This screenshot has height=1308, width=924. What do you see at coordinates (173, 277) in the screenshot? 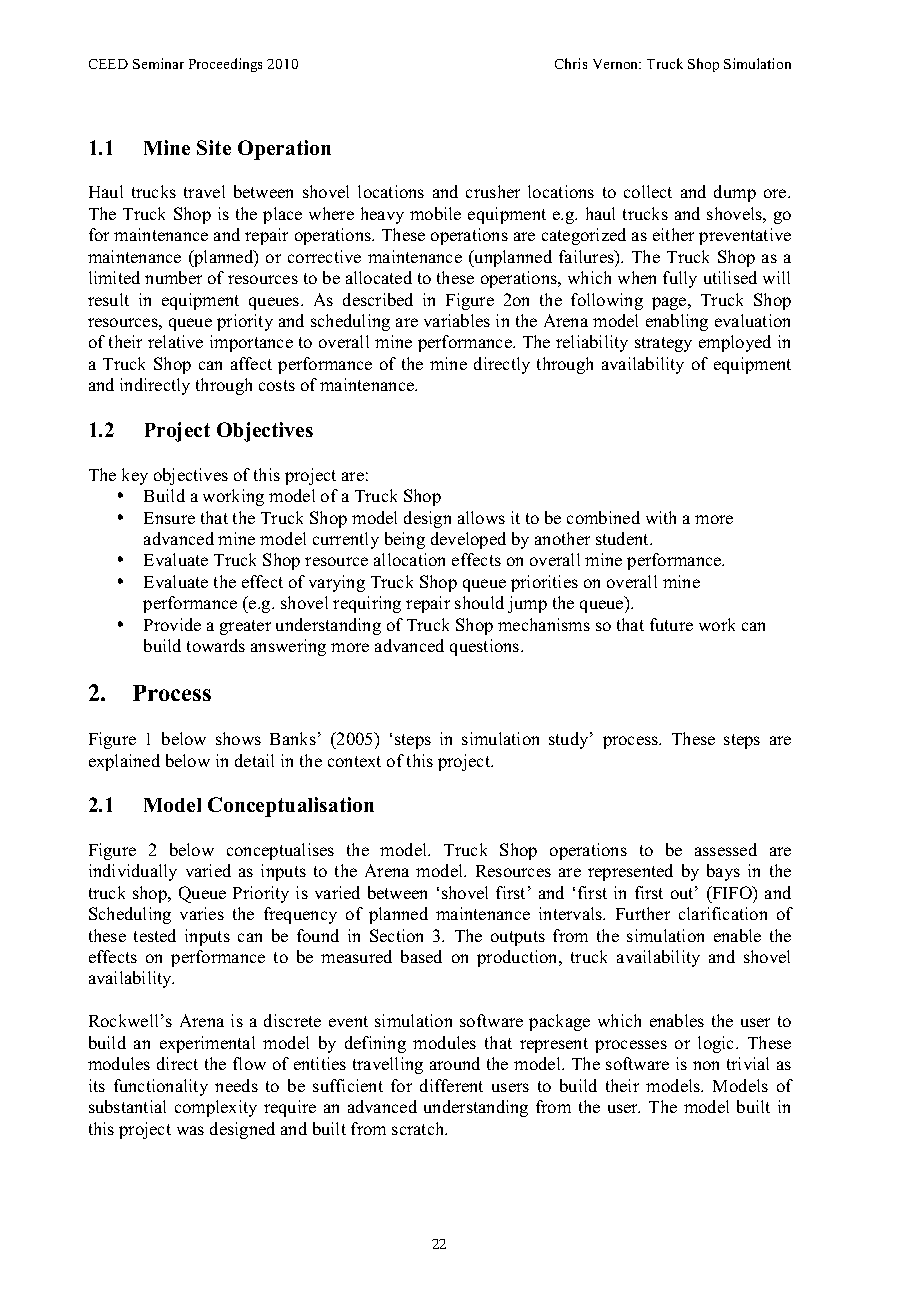
I see `number` at bounding box center [173, 277].
